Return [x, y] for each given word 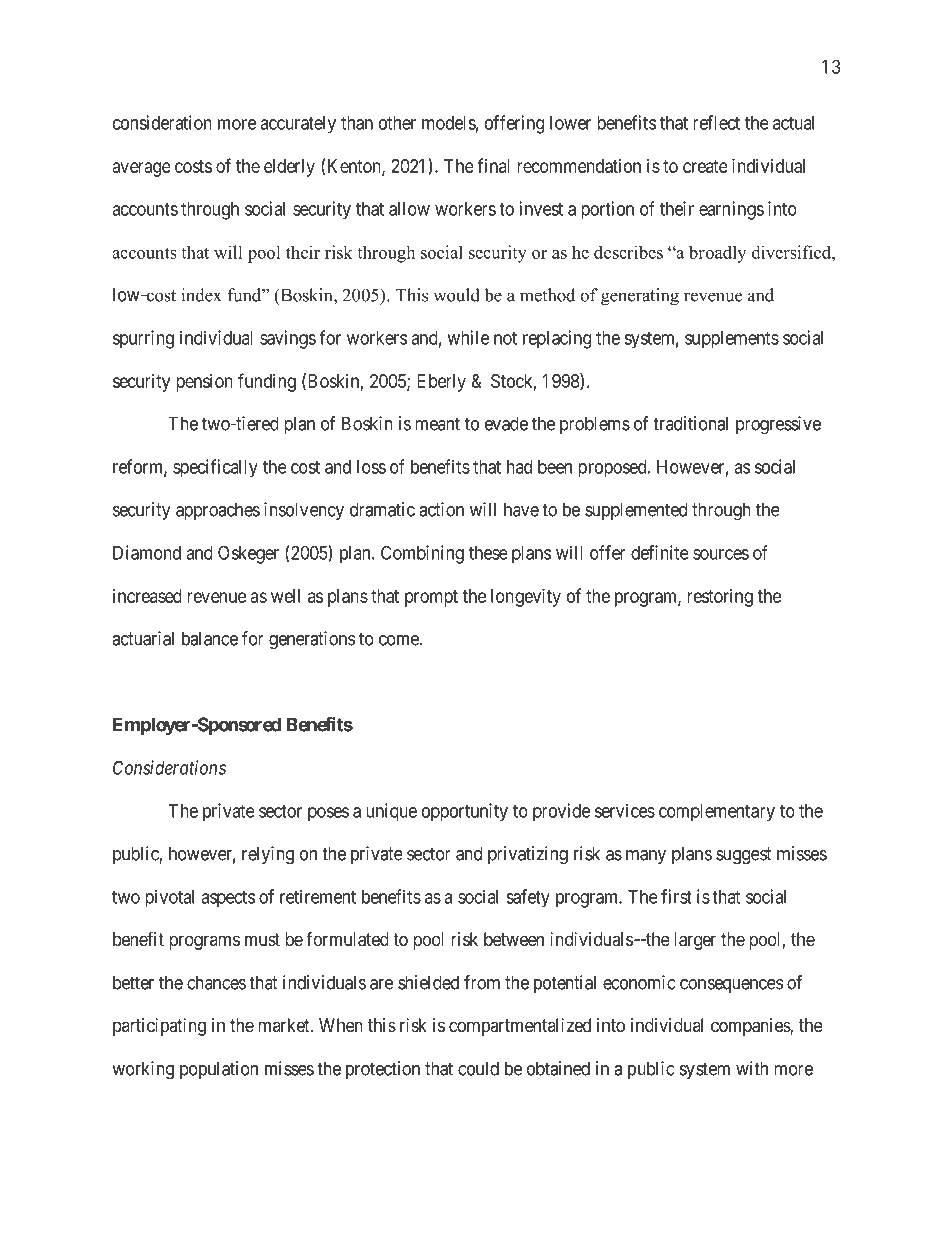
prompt [431, 598]
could [478, 1068]
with [752, 1068]
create [705, 166]
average [141, 169]
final [493, 165]
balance [210, 638]
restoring [720, 597]
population [219, 1070]
